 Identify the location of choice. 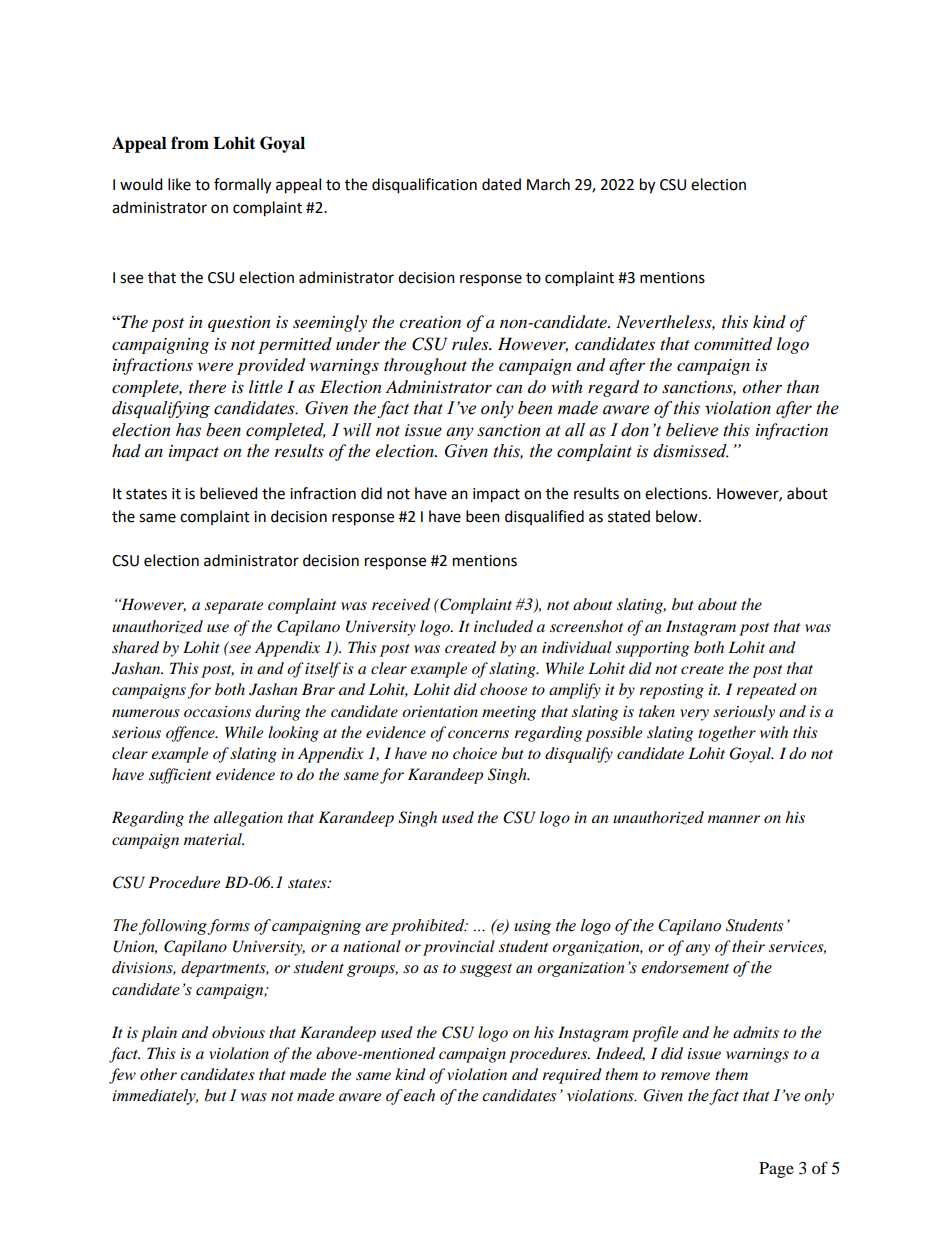
(475, 753).
